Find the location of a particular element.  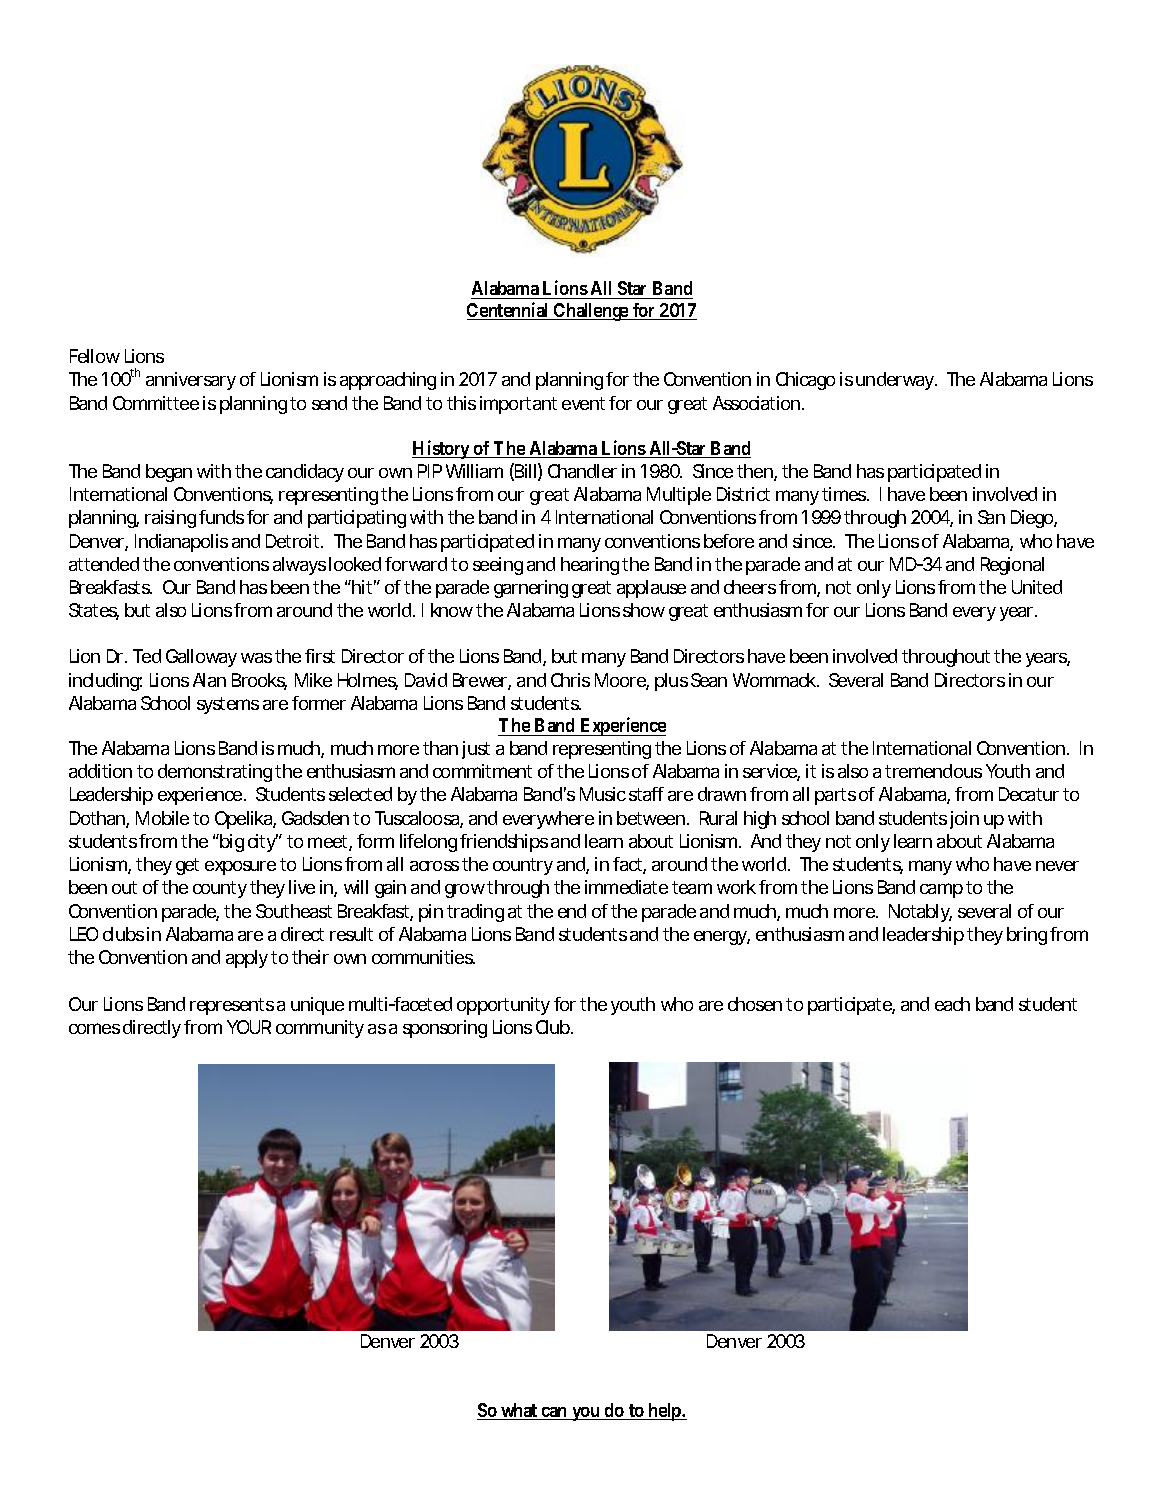

Challenge is located at coordinates (591, 312).
